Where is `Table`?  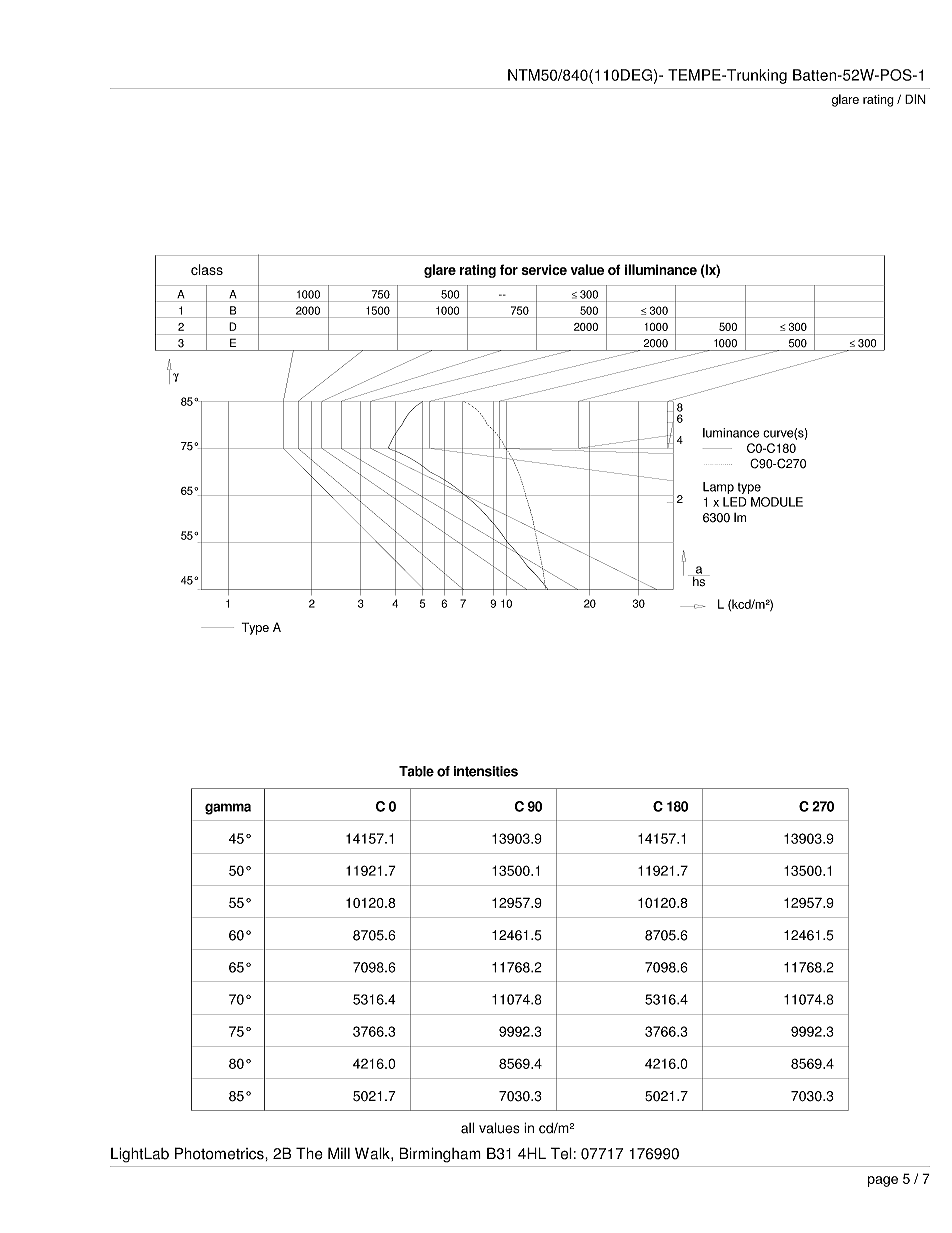 Table is located at coordinates (416, 771).
